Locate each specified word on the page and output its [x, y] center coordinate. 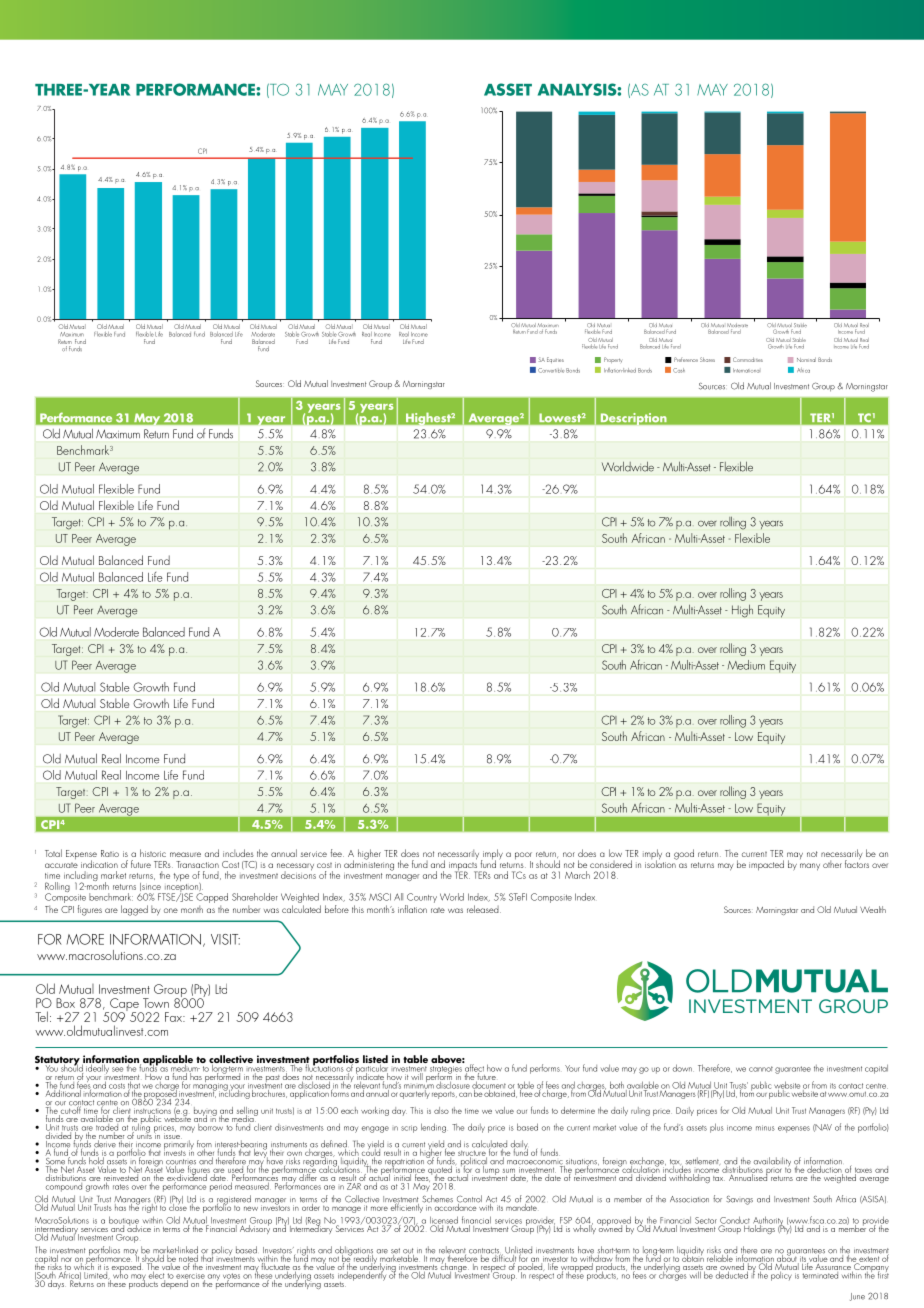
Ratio [110, 853]
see [117, 1069]
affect [473, 1068]
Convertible [551, 370]
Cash [679, 370]
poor [523, 857]
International [746, 370]
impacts [464, 866]
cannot [761, 1069]
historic [153, 853]
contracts [485, 1252]
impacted [766, 865]
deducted [732, 1274]
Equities [555, 360]
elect [157, 1275]
